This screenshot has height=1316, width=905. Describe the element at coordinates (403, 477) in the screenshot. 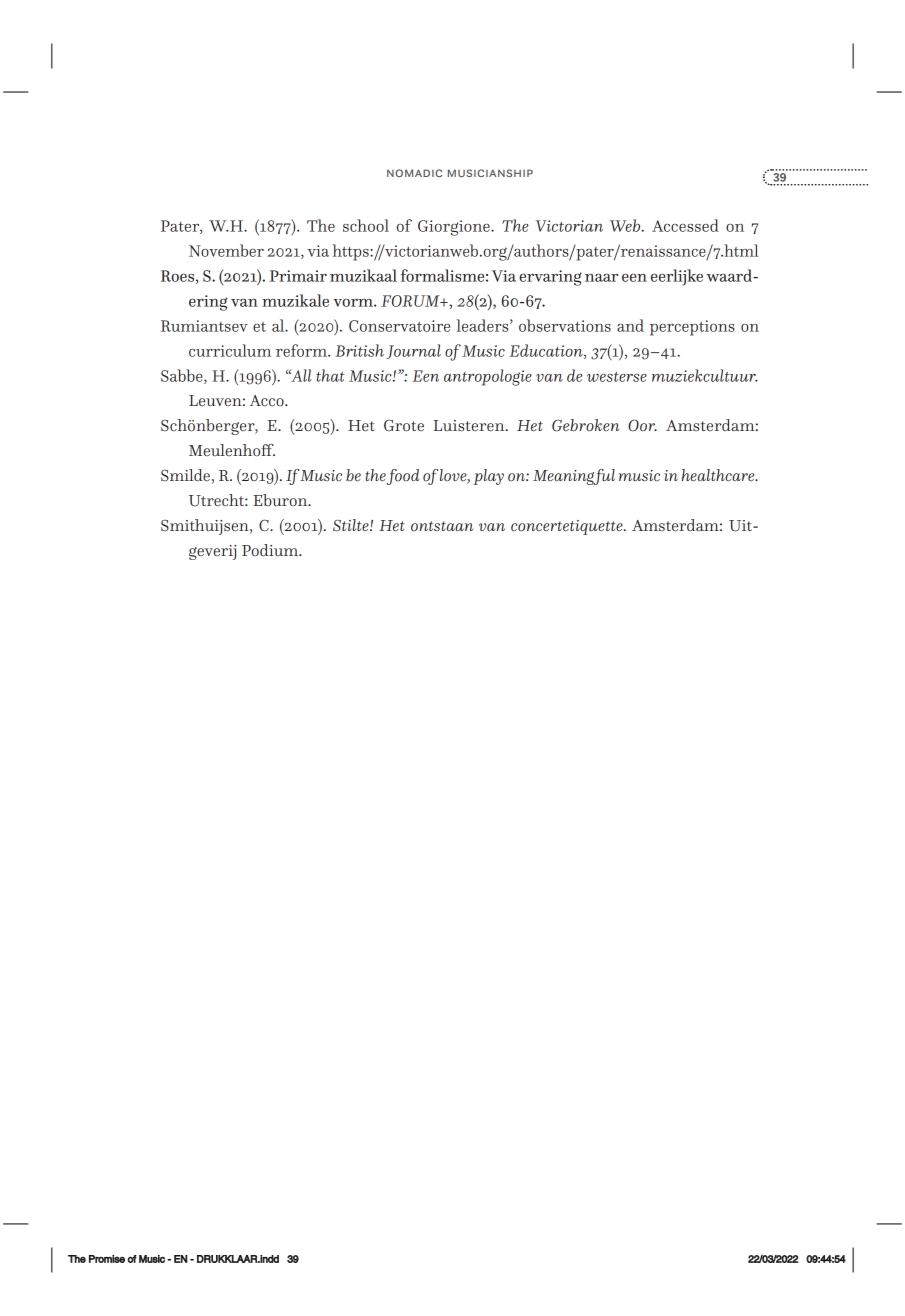

I see `food` at that location.
